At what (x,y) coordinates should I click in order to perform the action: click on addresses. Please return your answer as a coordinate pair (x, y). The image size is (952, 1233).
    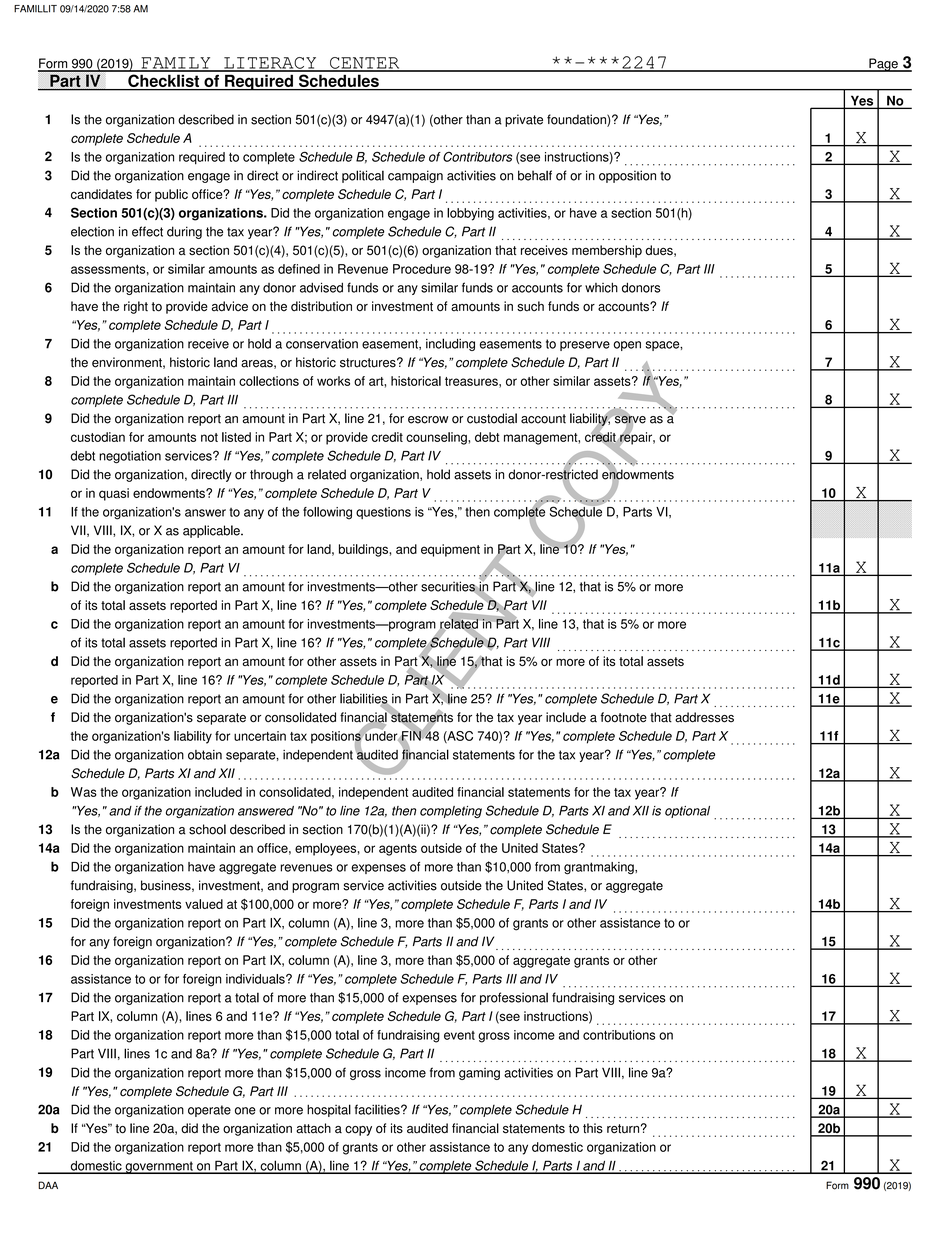
    Looking at the image, I should click on (704, 717).
